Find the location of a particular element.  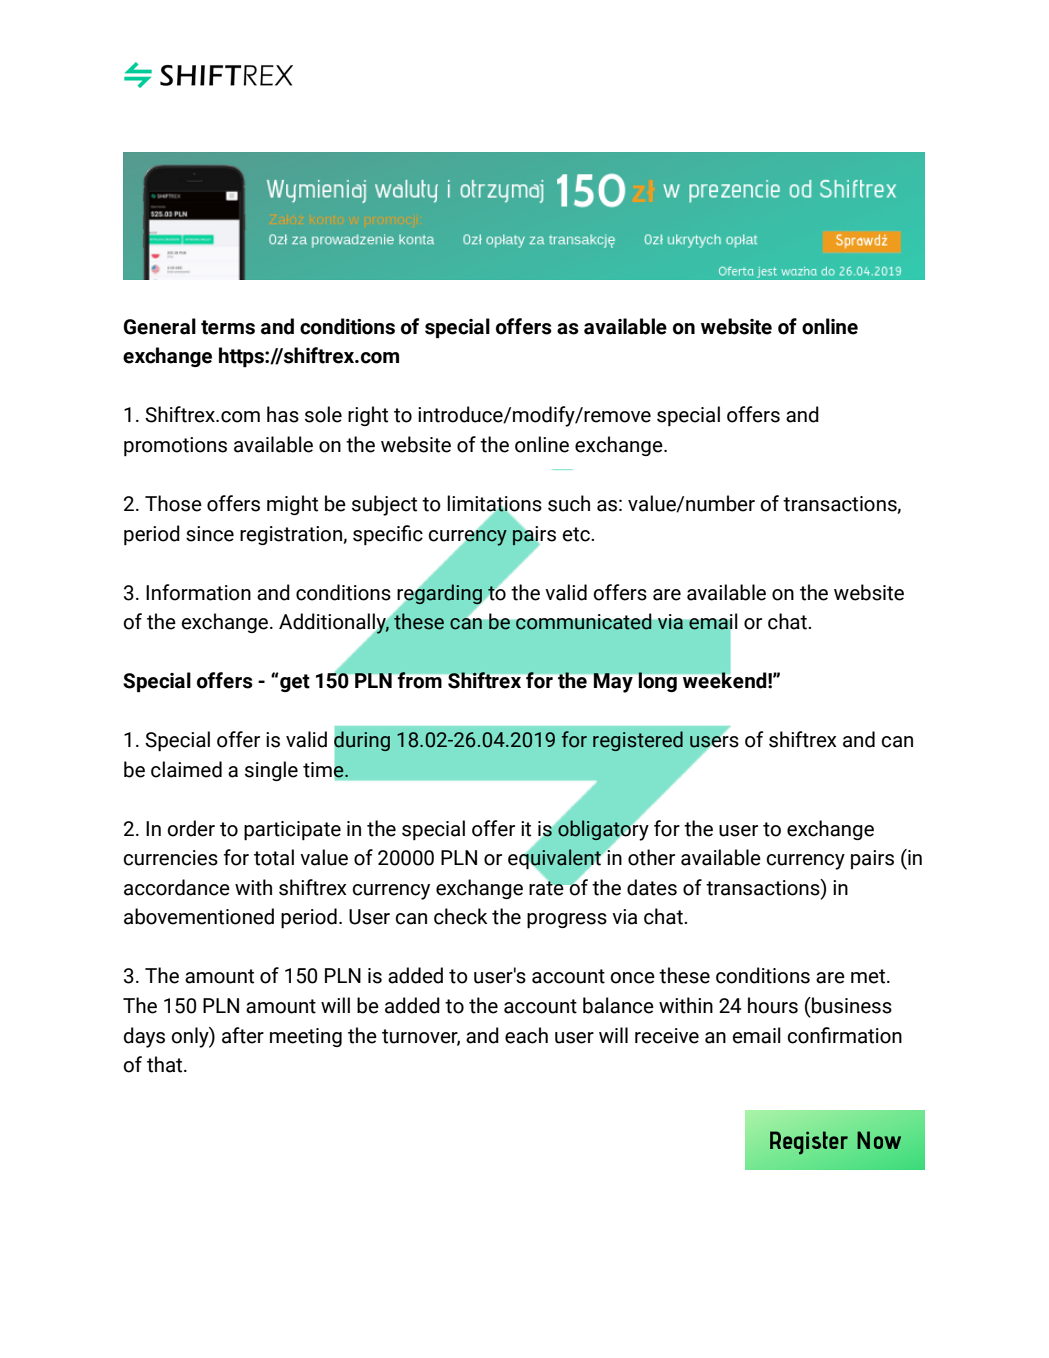

other is located at coordinates (651, 857).
